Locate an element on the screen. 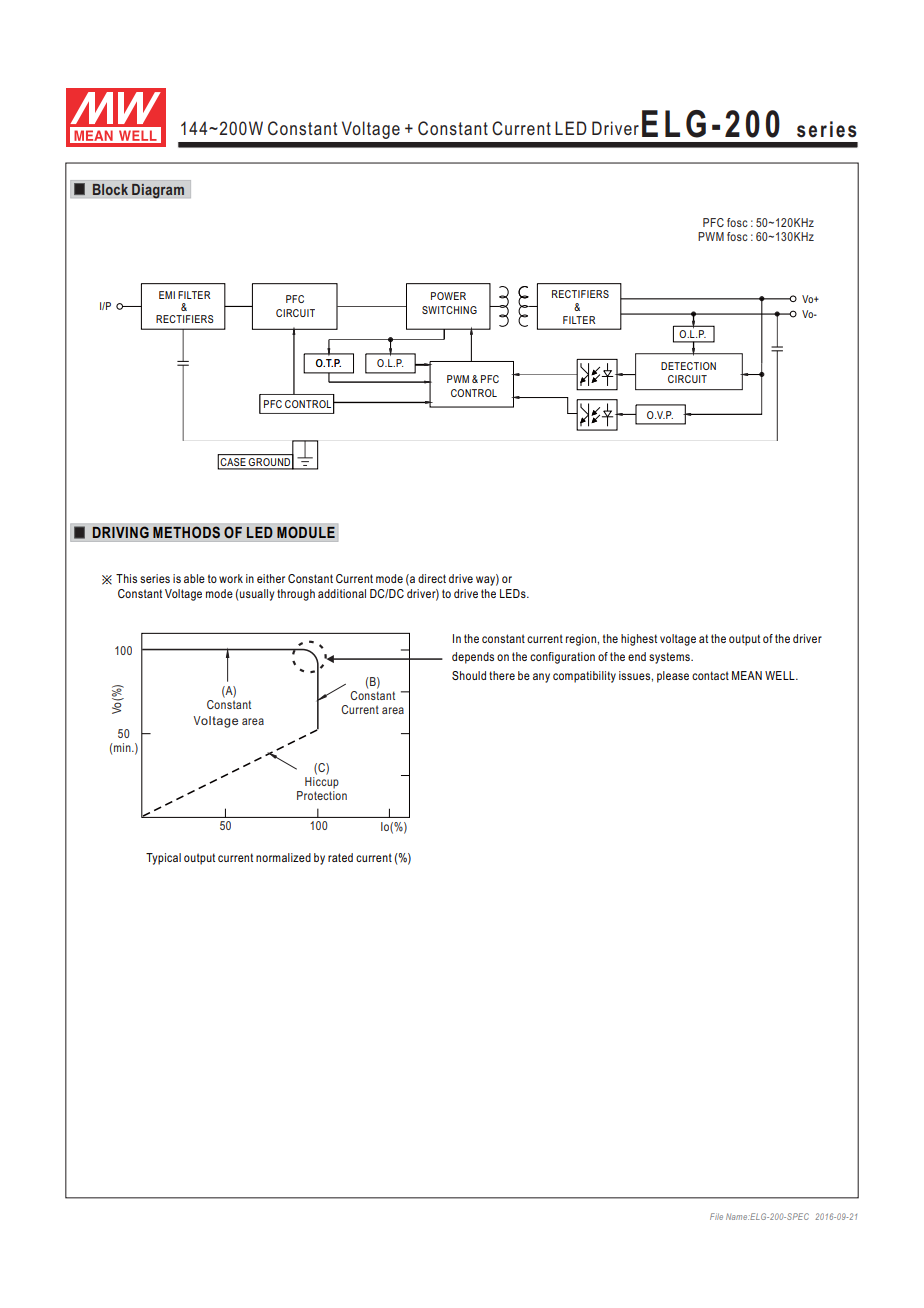  direct is located at coordinates (432, 578).
